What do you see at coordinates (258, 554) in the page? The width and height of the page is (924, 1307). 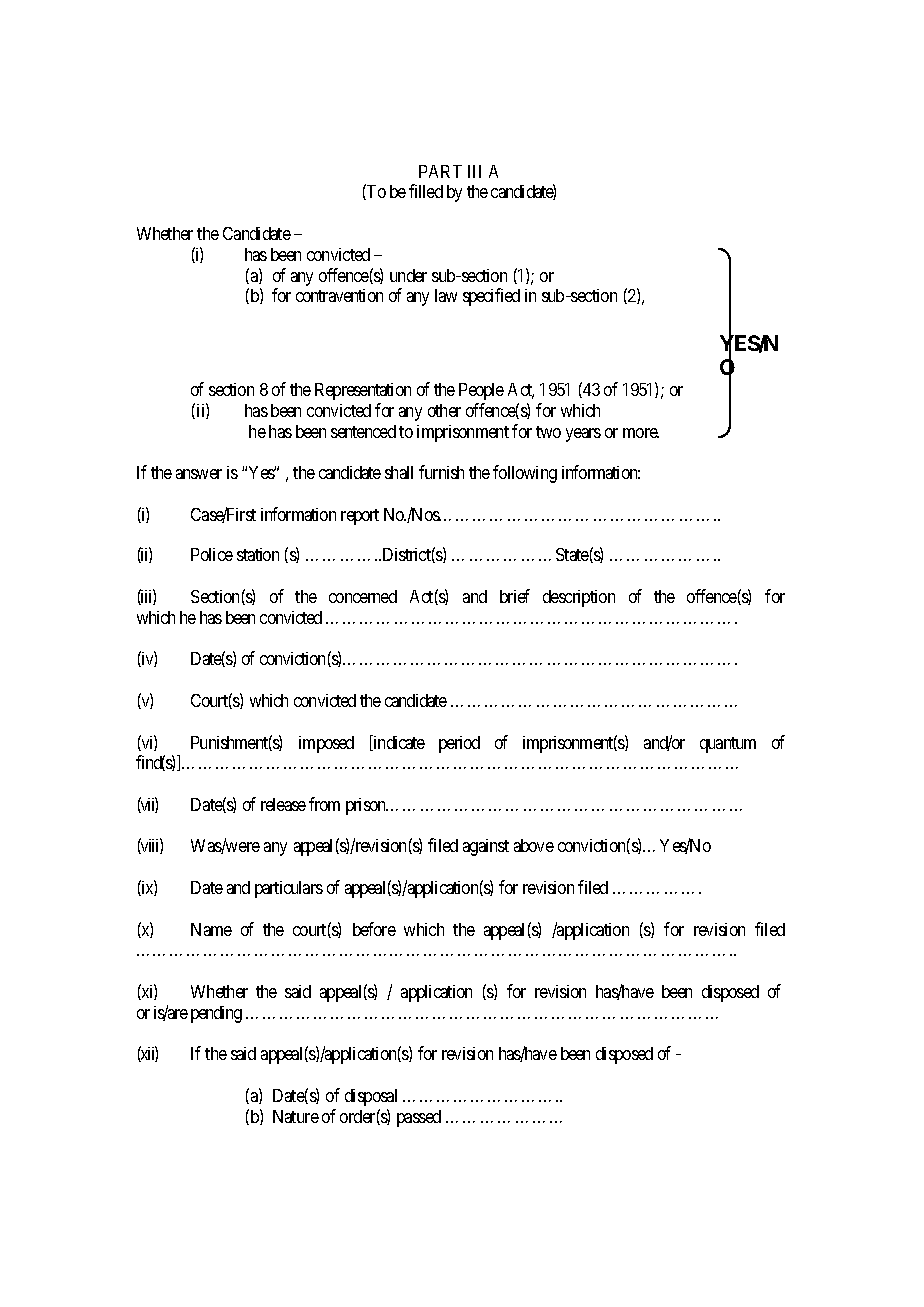 I see `station` at bounding box center [258, 554].
